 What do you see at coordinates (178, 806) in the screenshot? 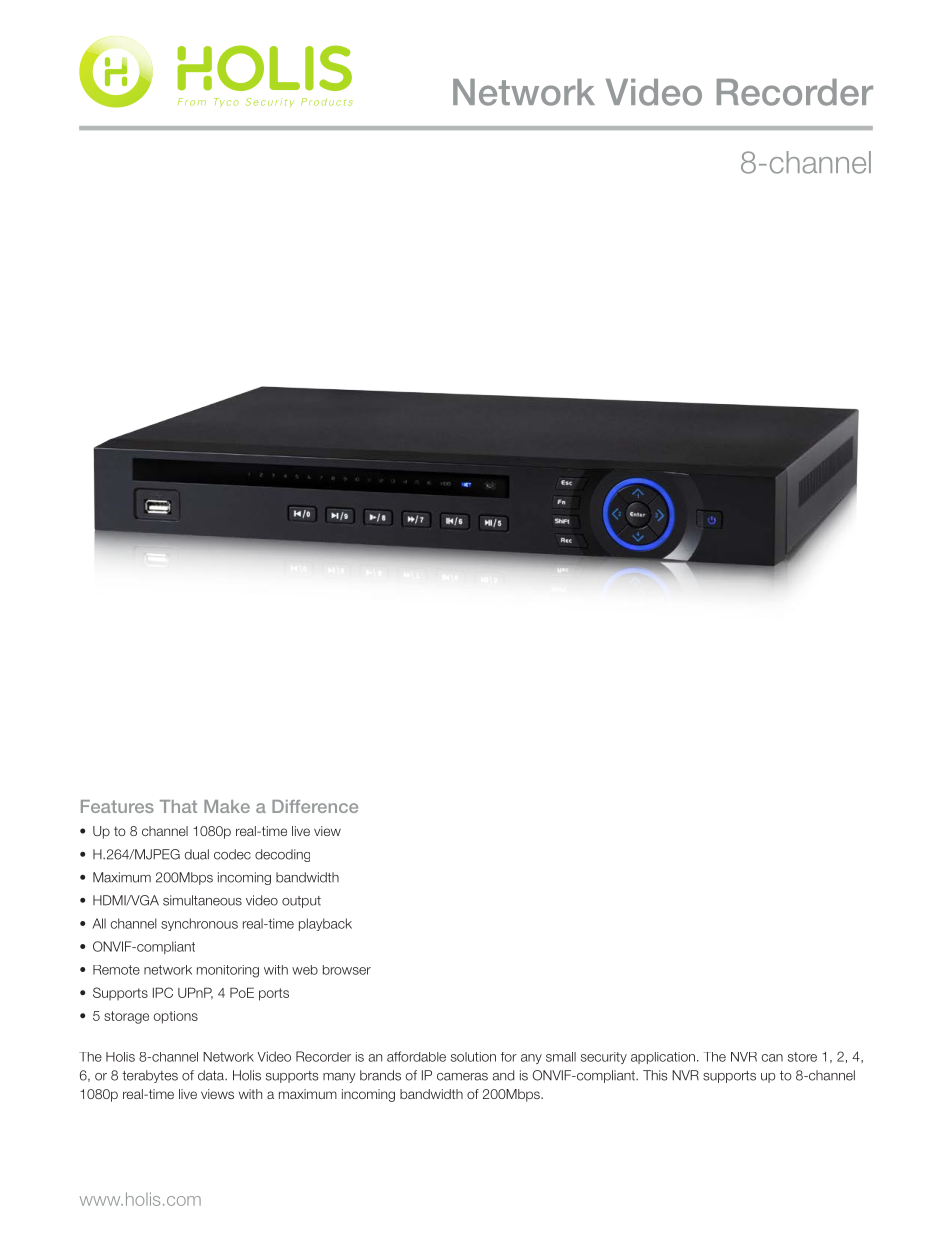
I see `That` at bounding box center [178, 806].
